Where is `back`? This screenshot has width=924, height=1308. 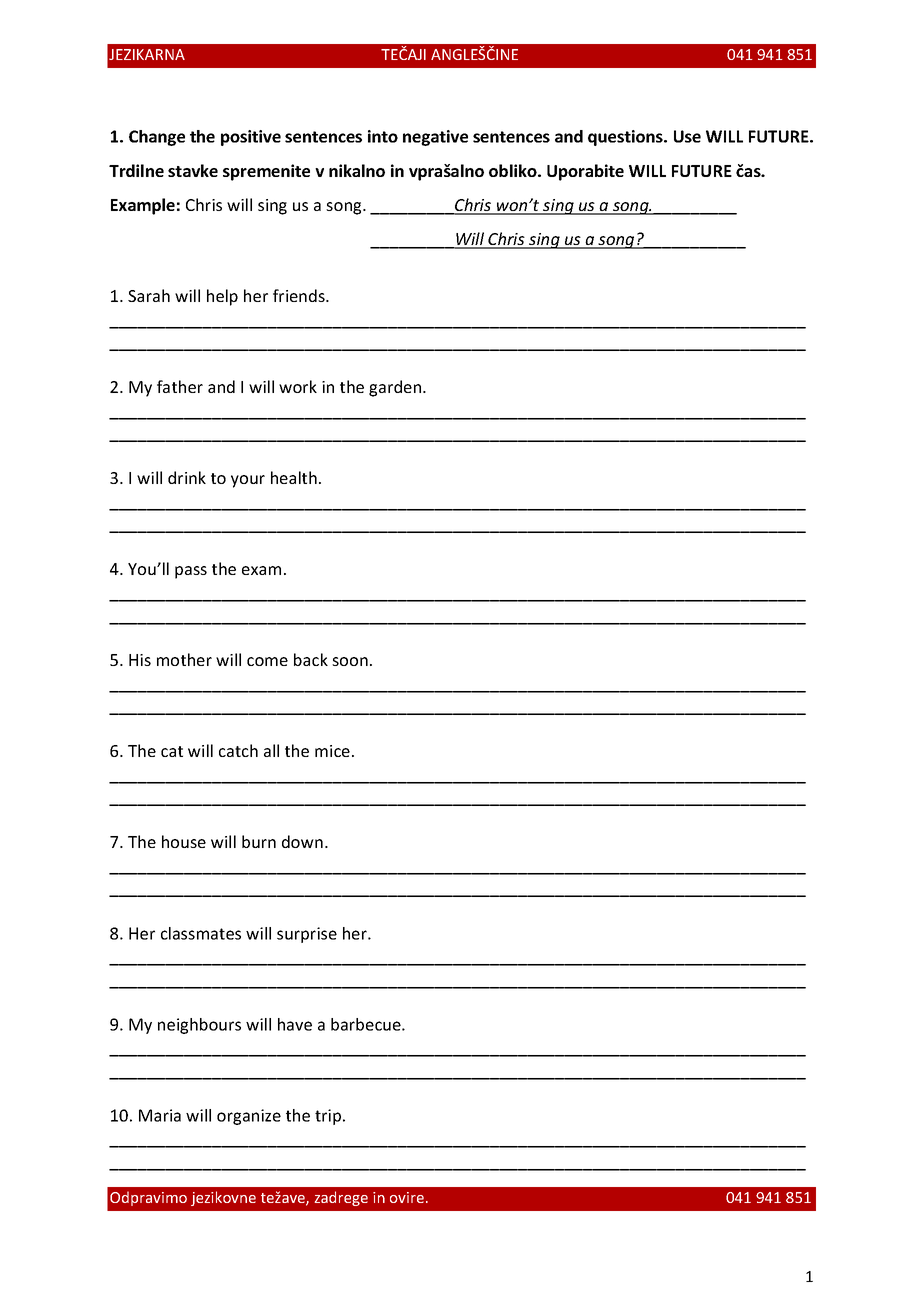
back is located at coordinates (311, 659).
